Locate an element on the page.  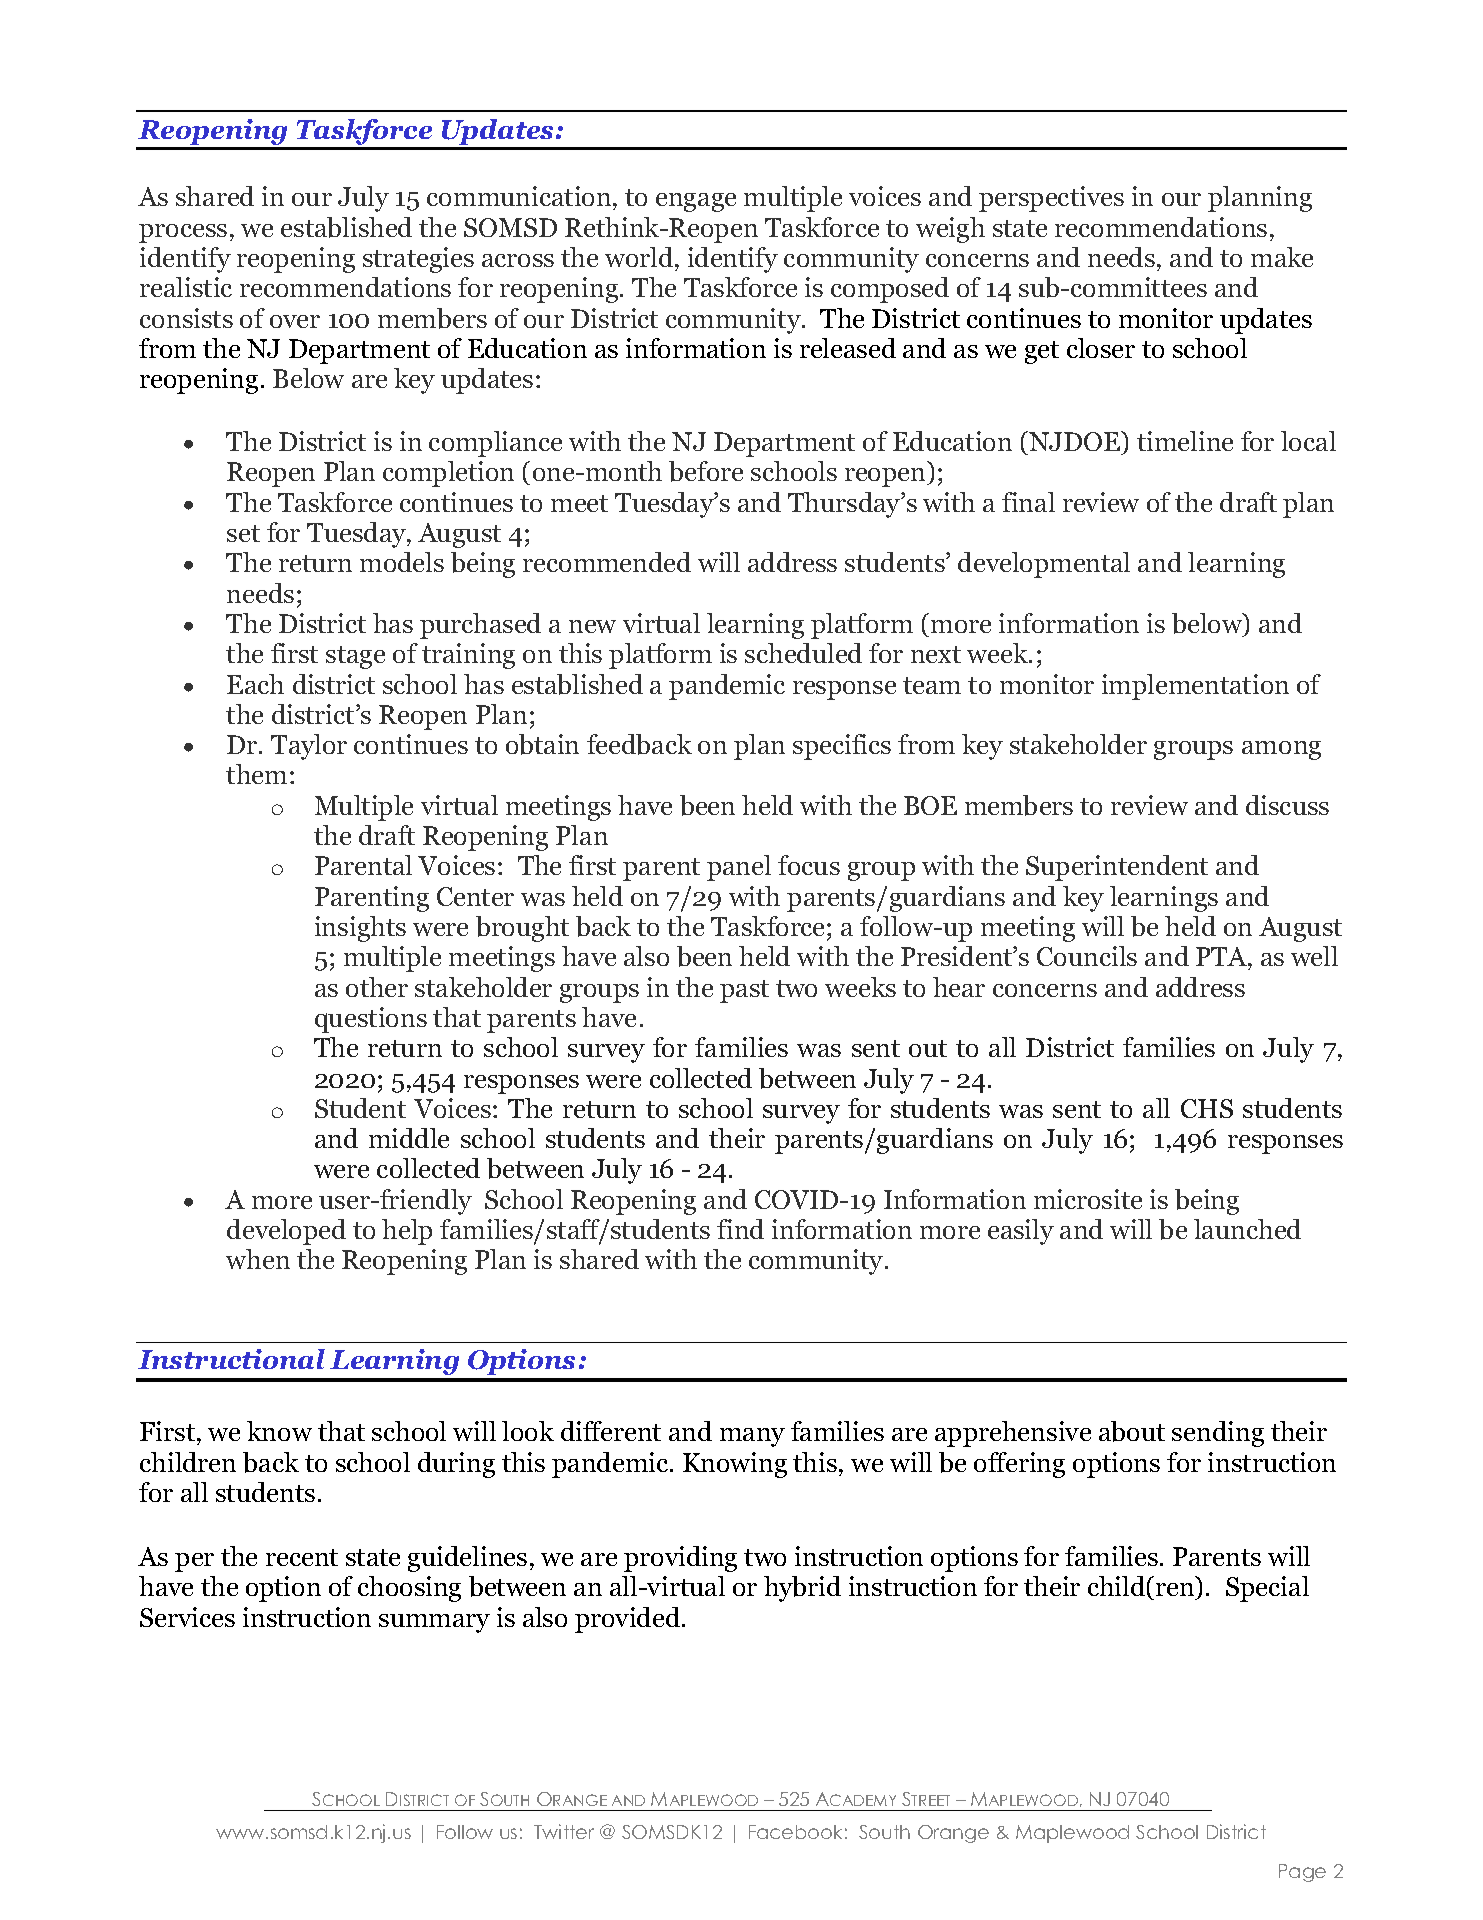
launched is located at coordinates (1247, 1229).
